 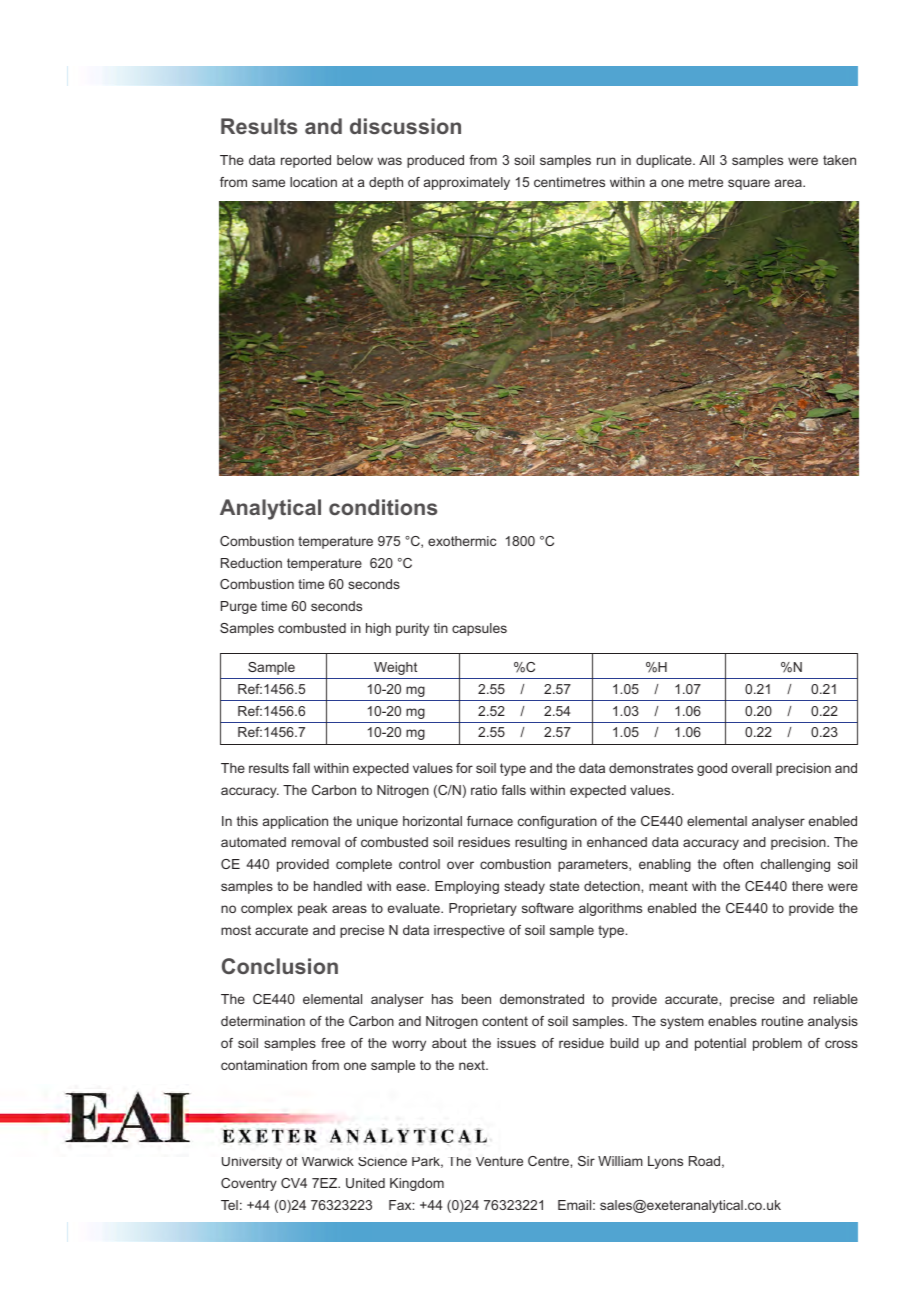 I want to click on high, so click(x=378, y=629).
